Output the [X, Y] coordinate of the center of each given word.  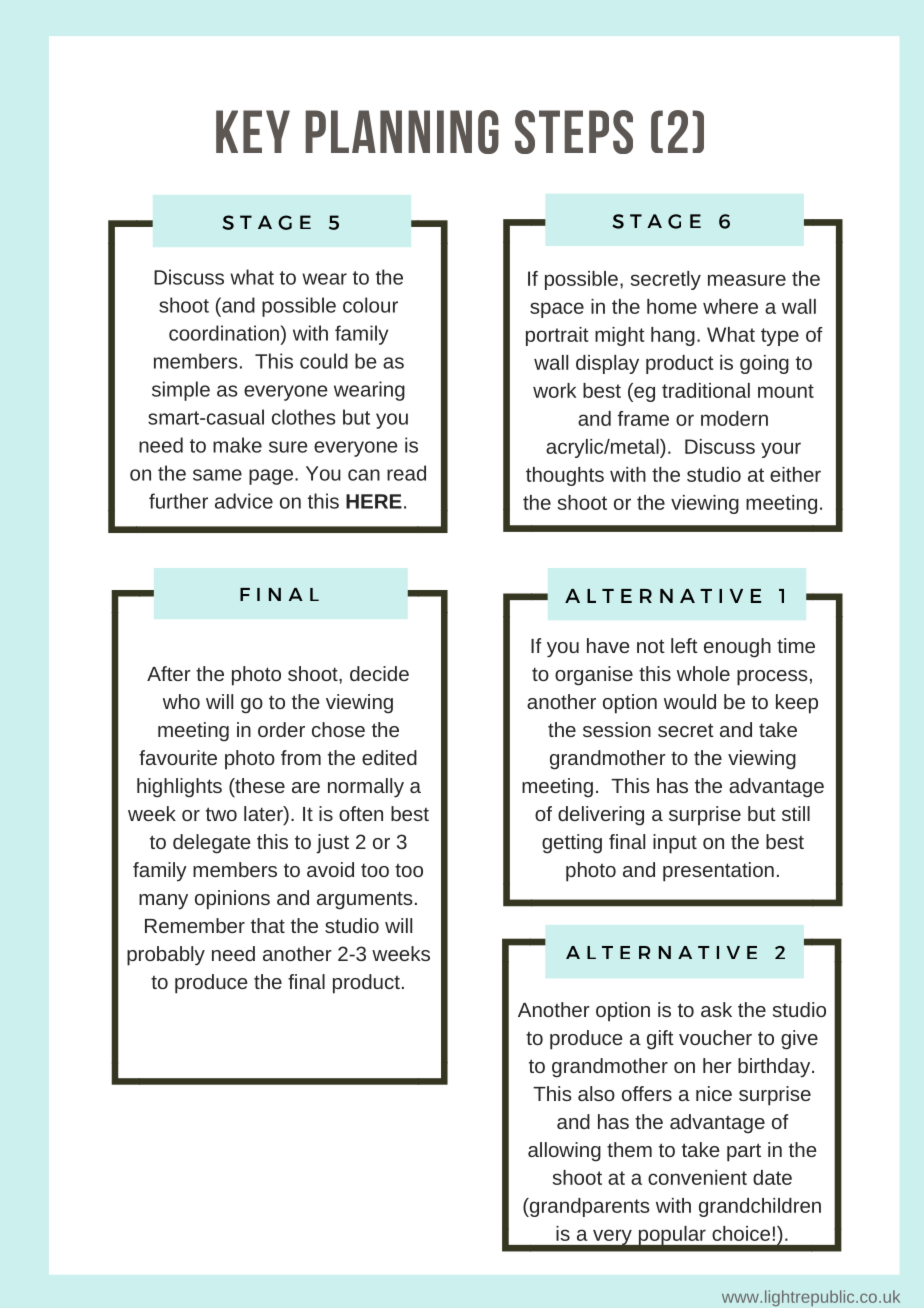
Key [253, 131]
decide [379, 673]
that [268, 925]
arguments [365, 900]
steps [574, 132]
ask [716, 1009]
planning [402, 132]
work [554, 390]
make [237, 445]
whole [703, 673]
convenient [697, 1177]
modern [734, 418]
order [281, 729]
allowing [564, 1152]
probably [166, 956]
